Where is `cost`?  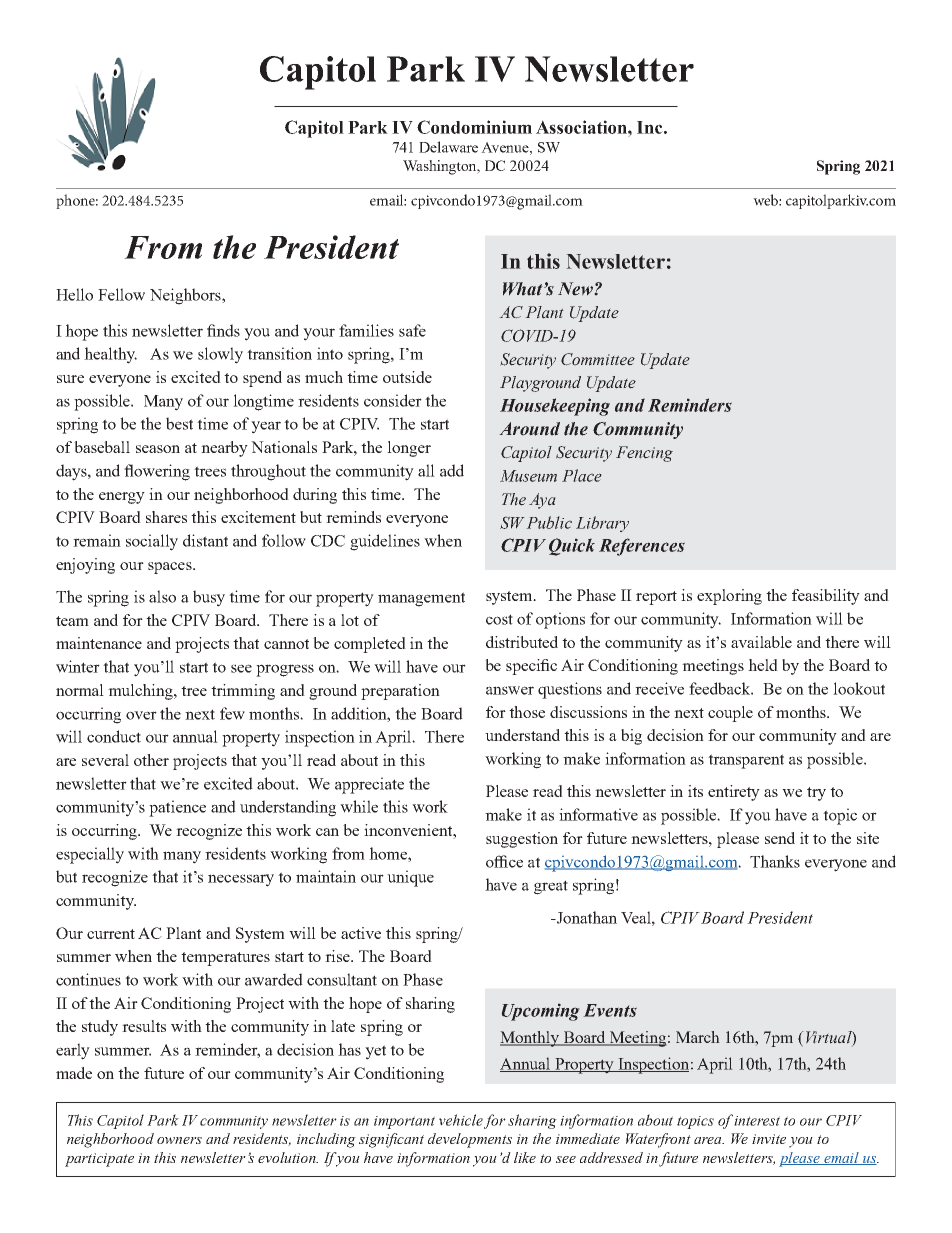
cost is located at coordinates (499, 619).
